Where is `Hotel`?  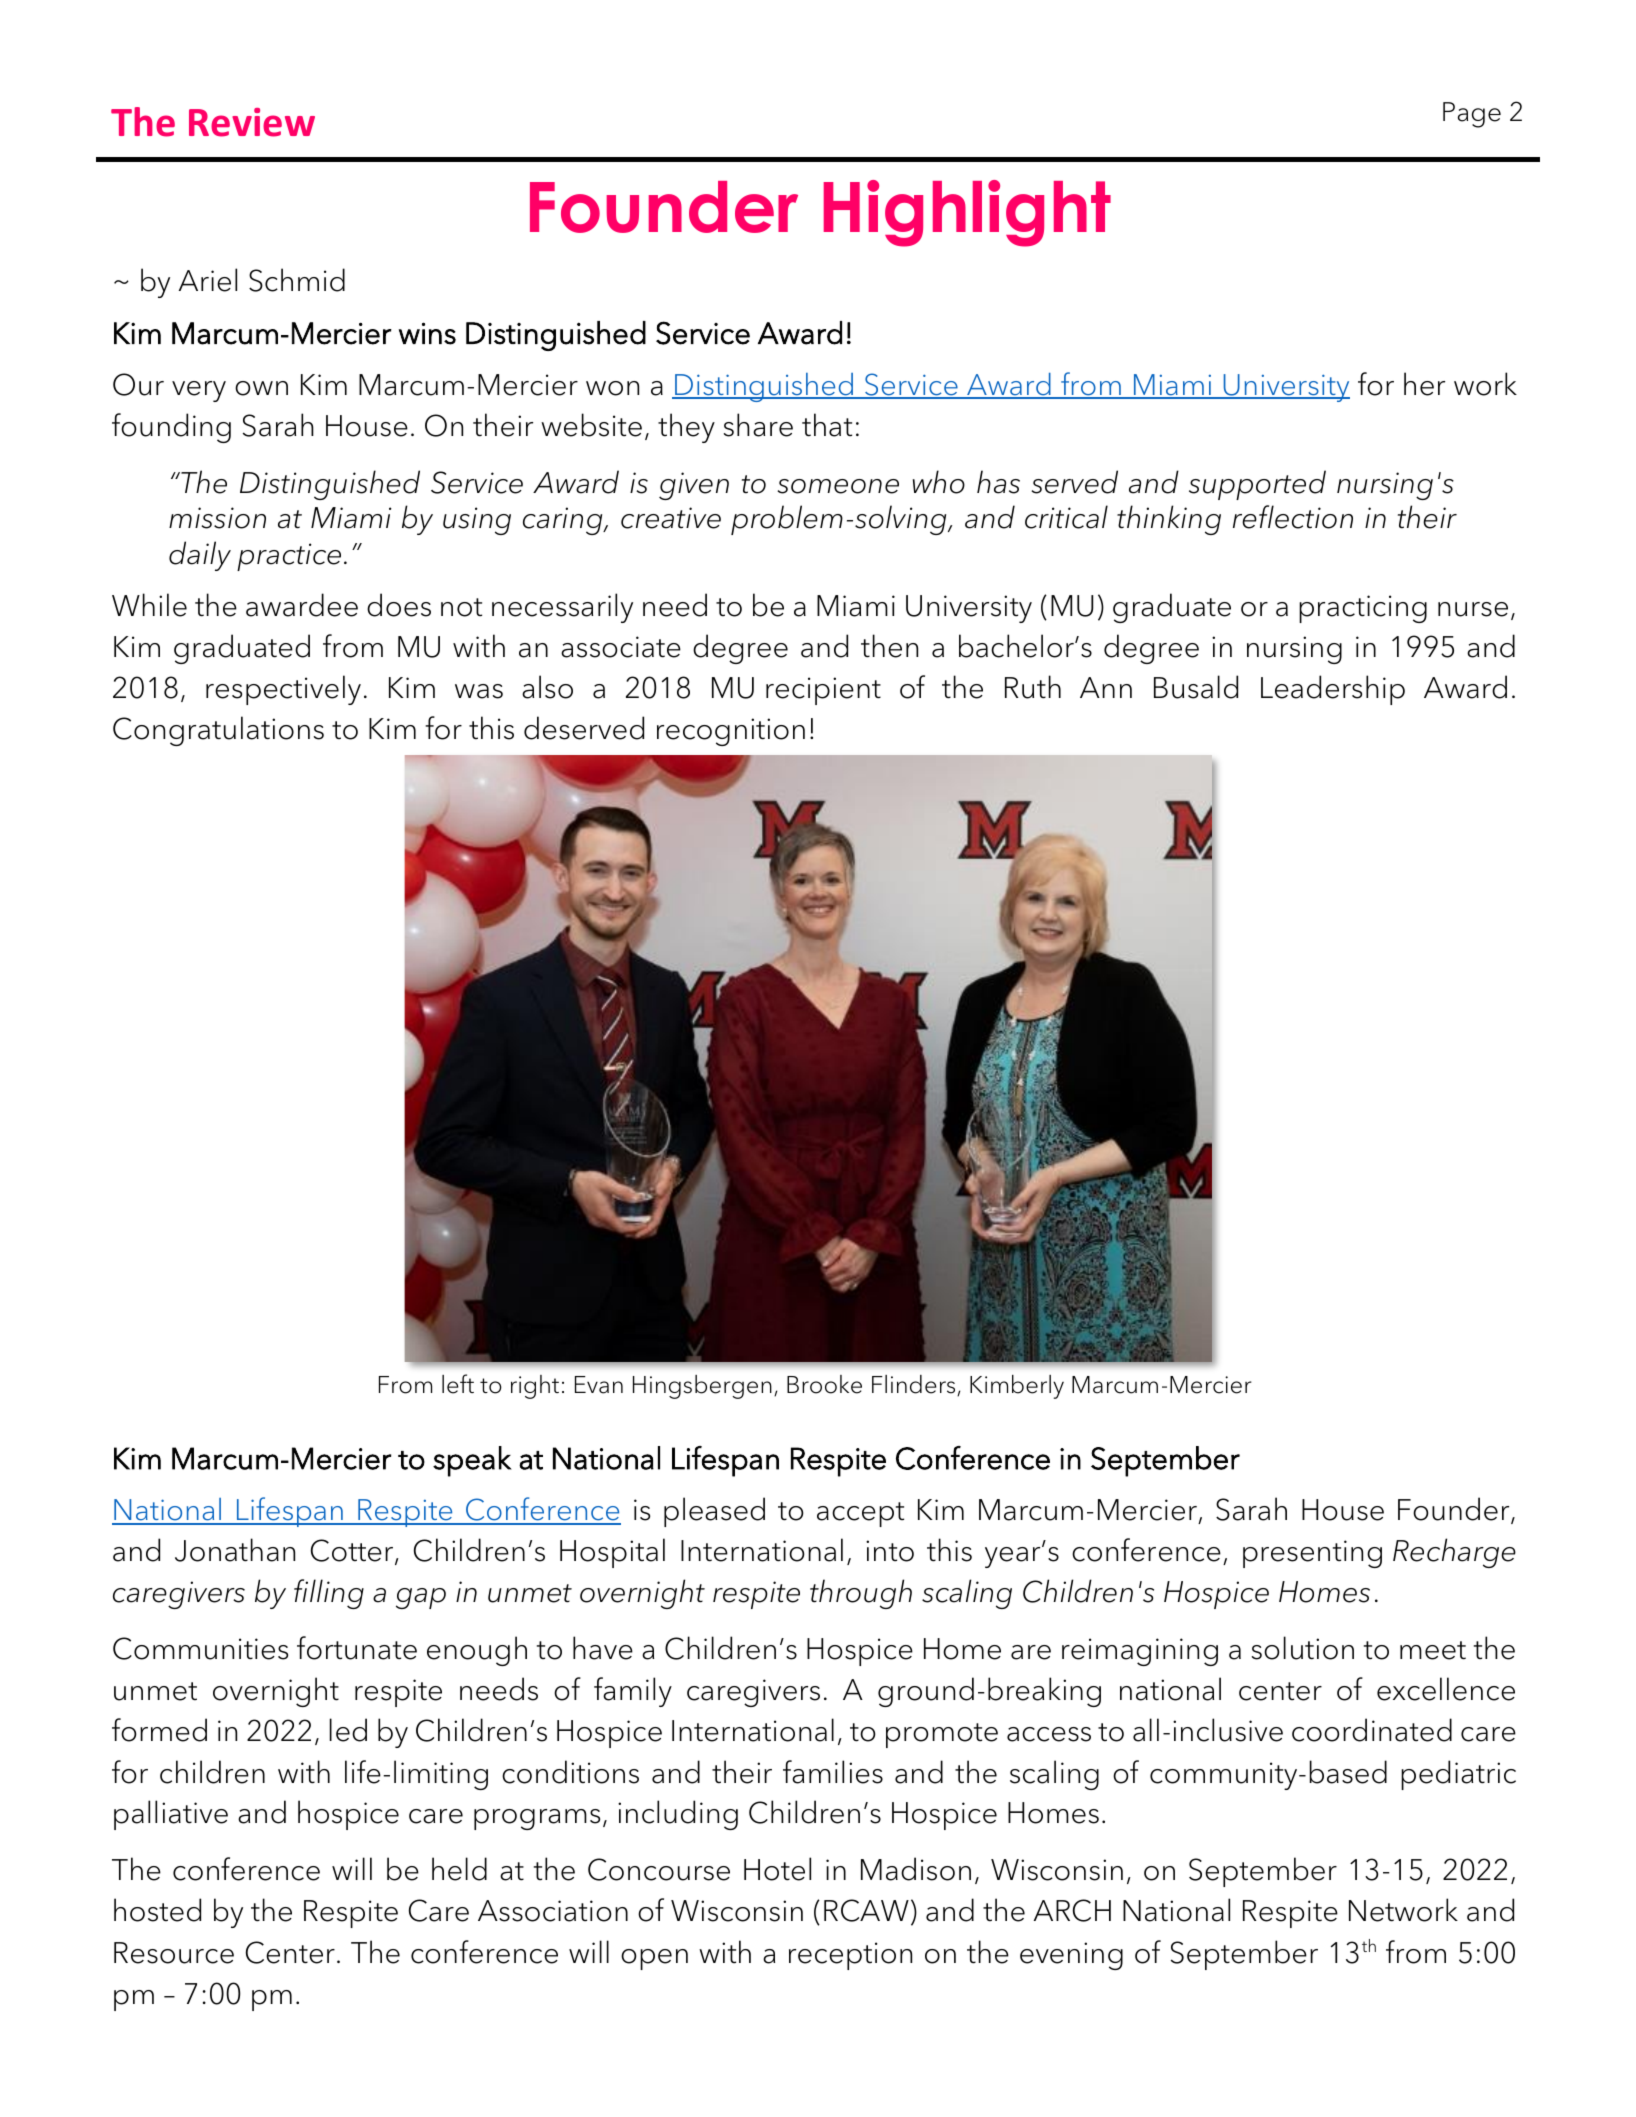
Hotel is located at coordinates (777, 1869).
